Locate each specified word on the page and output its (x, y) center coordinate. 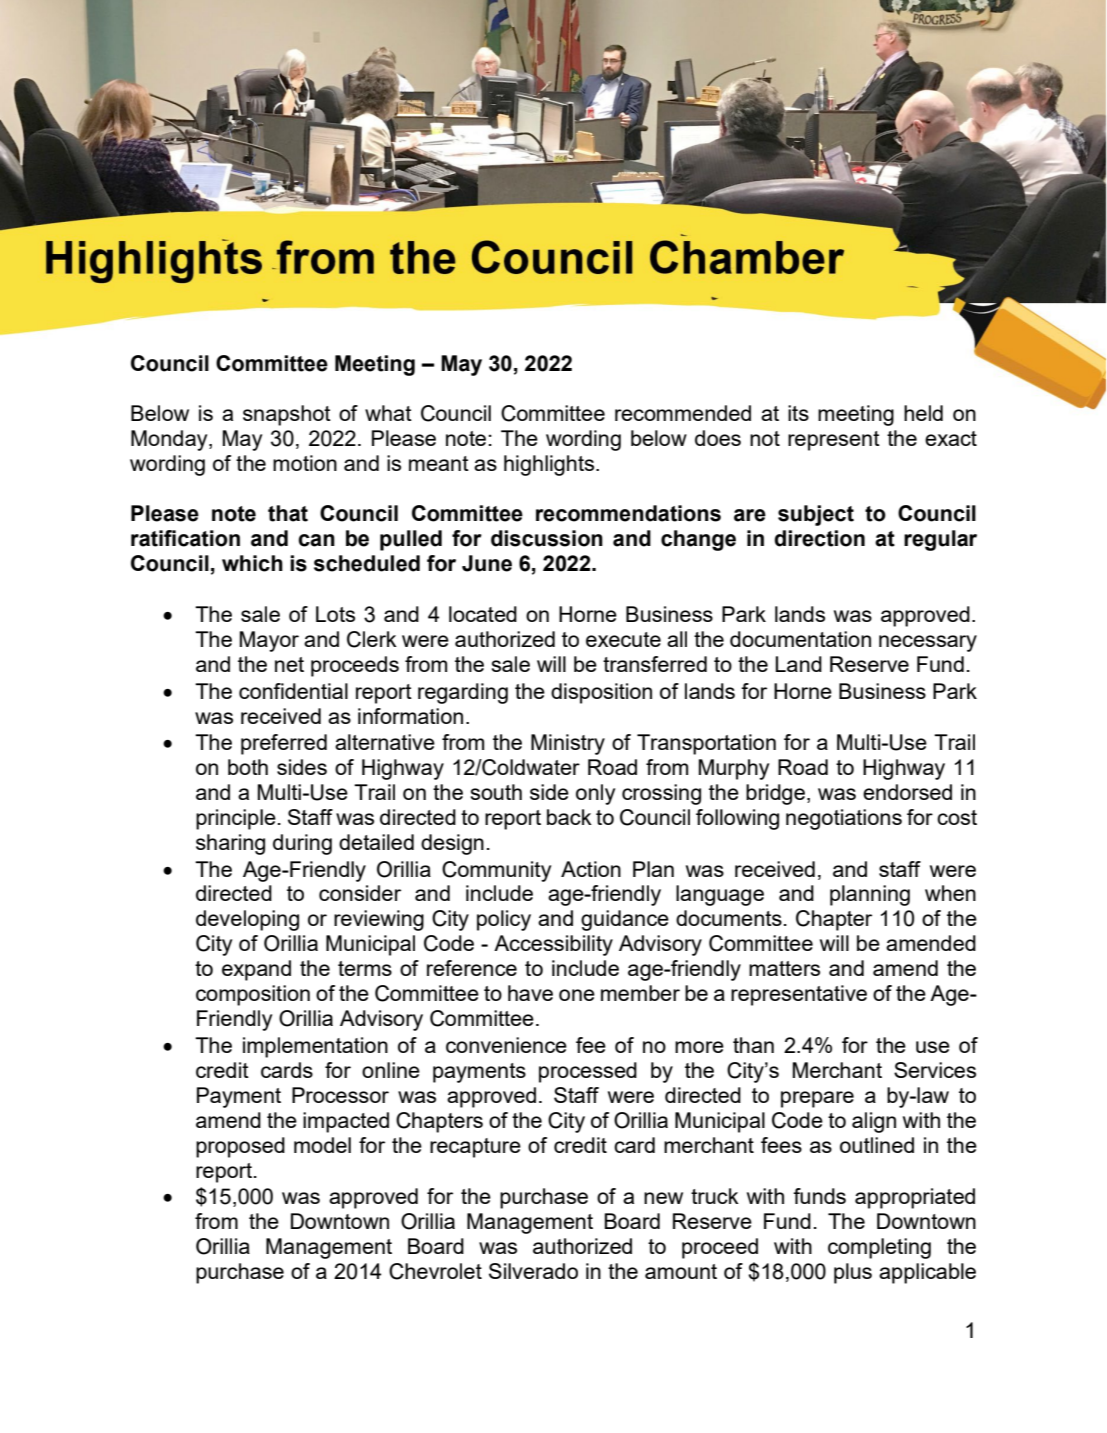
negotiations (844, 819)
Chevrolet (435, 1271)
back (569, 817)
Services (935, 1070)
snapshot (287, 415)
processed (588, 1072)
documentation (800, 639)
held (923, 413)
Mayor (269, 641)
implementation (315, 1047)
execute (623, 639)
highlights (550, 465)
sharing (230, 844)
